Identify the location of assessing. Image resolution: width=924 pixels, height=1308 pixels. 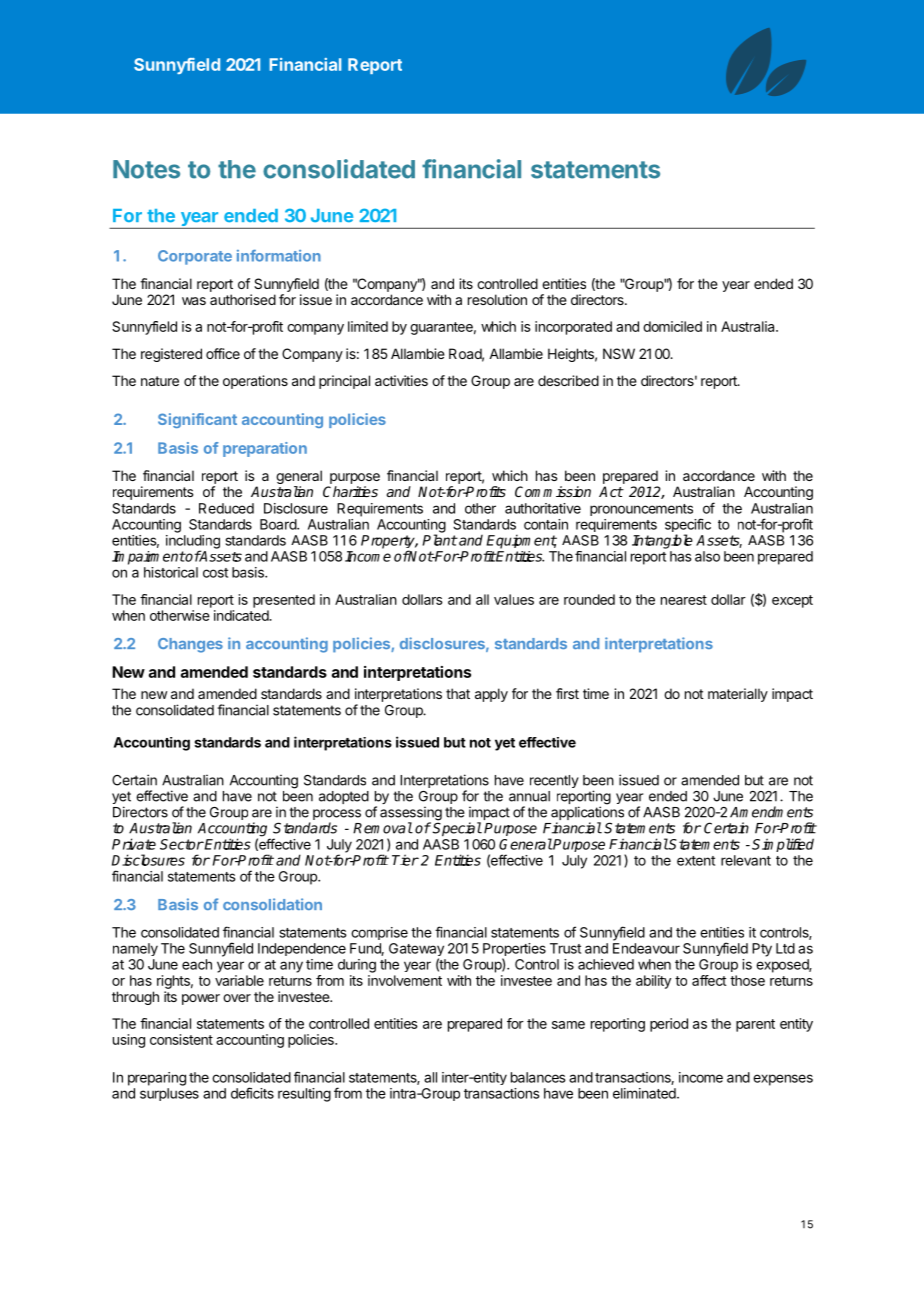
(411, 815).
